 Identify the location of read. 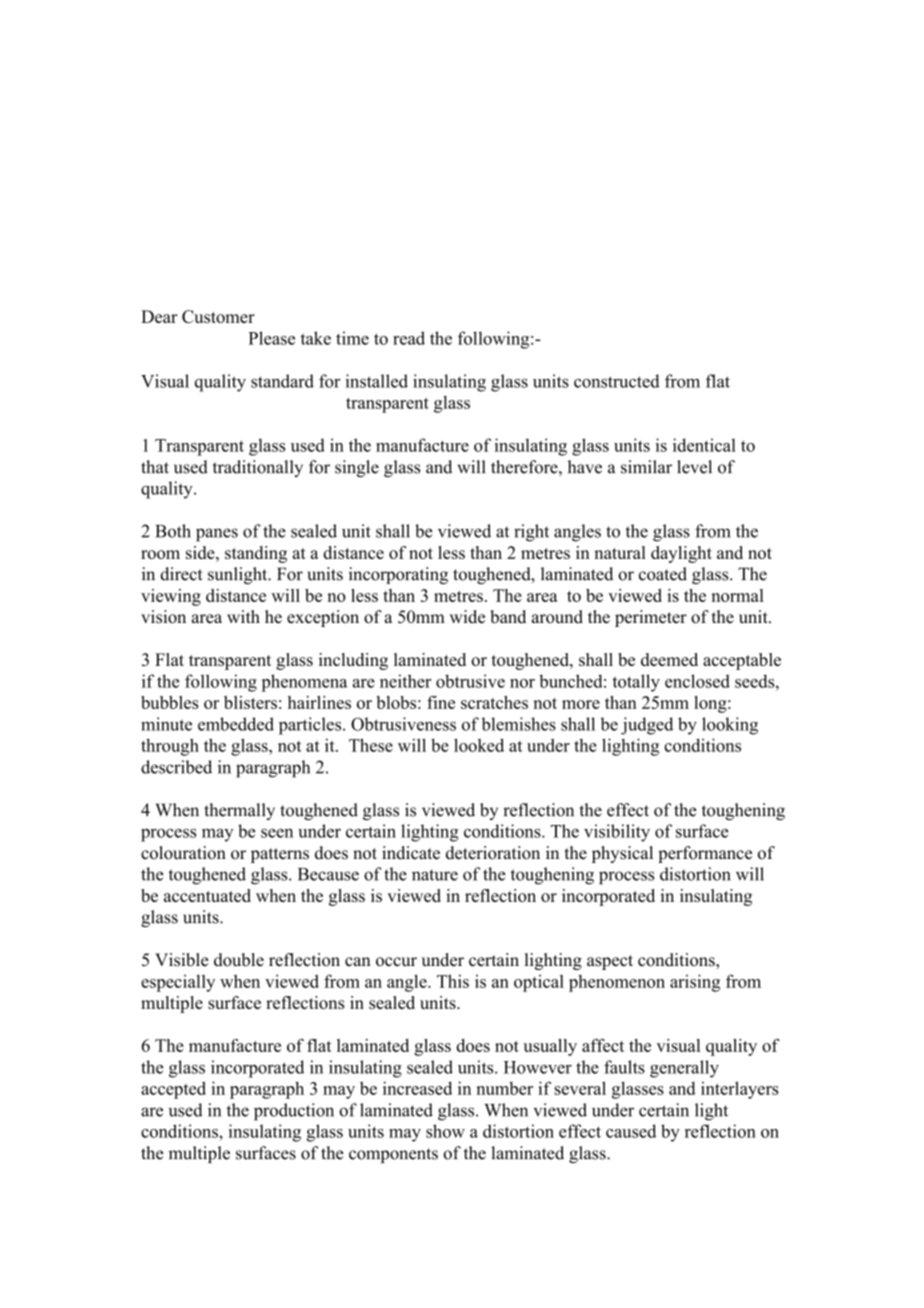
(409, 338).
